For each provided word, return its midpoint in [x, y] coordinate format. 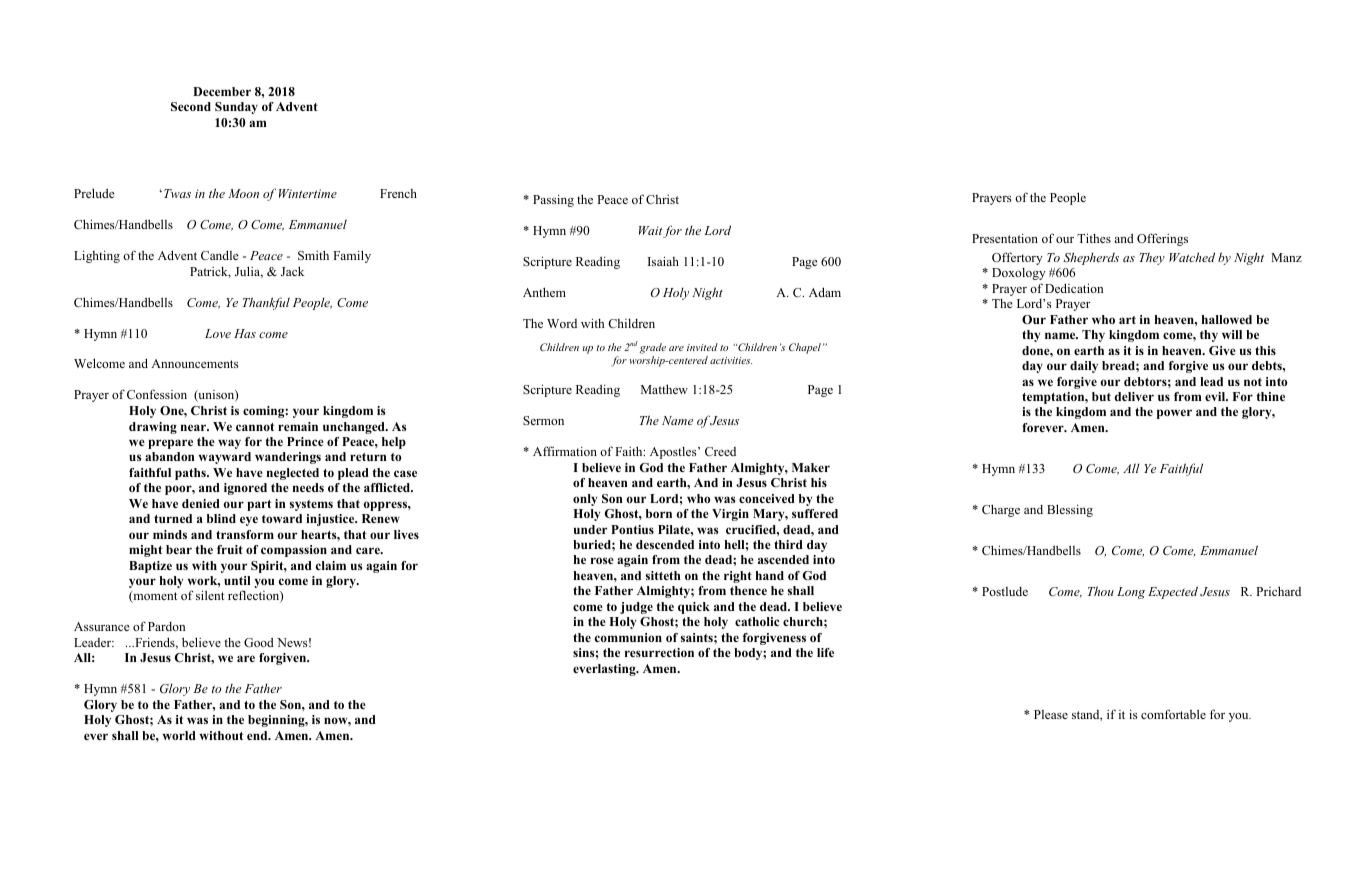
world [179, 735]
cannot [255, 427]
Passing [553, 200]
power [1174, 414]
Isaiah [663, 261]
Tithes [1094, 238]
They [1152, 259]
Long [1131, 593]
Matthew [664, 389]
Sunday [236, 108]
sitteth [663, 575]
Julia [249, 272]
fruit [230, 549]
